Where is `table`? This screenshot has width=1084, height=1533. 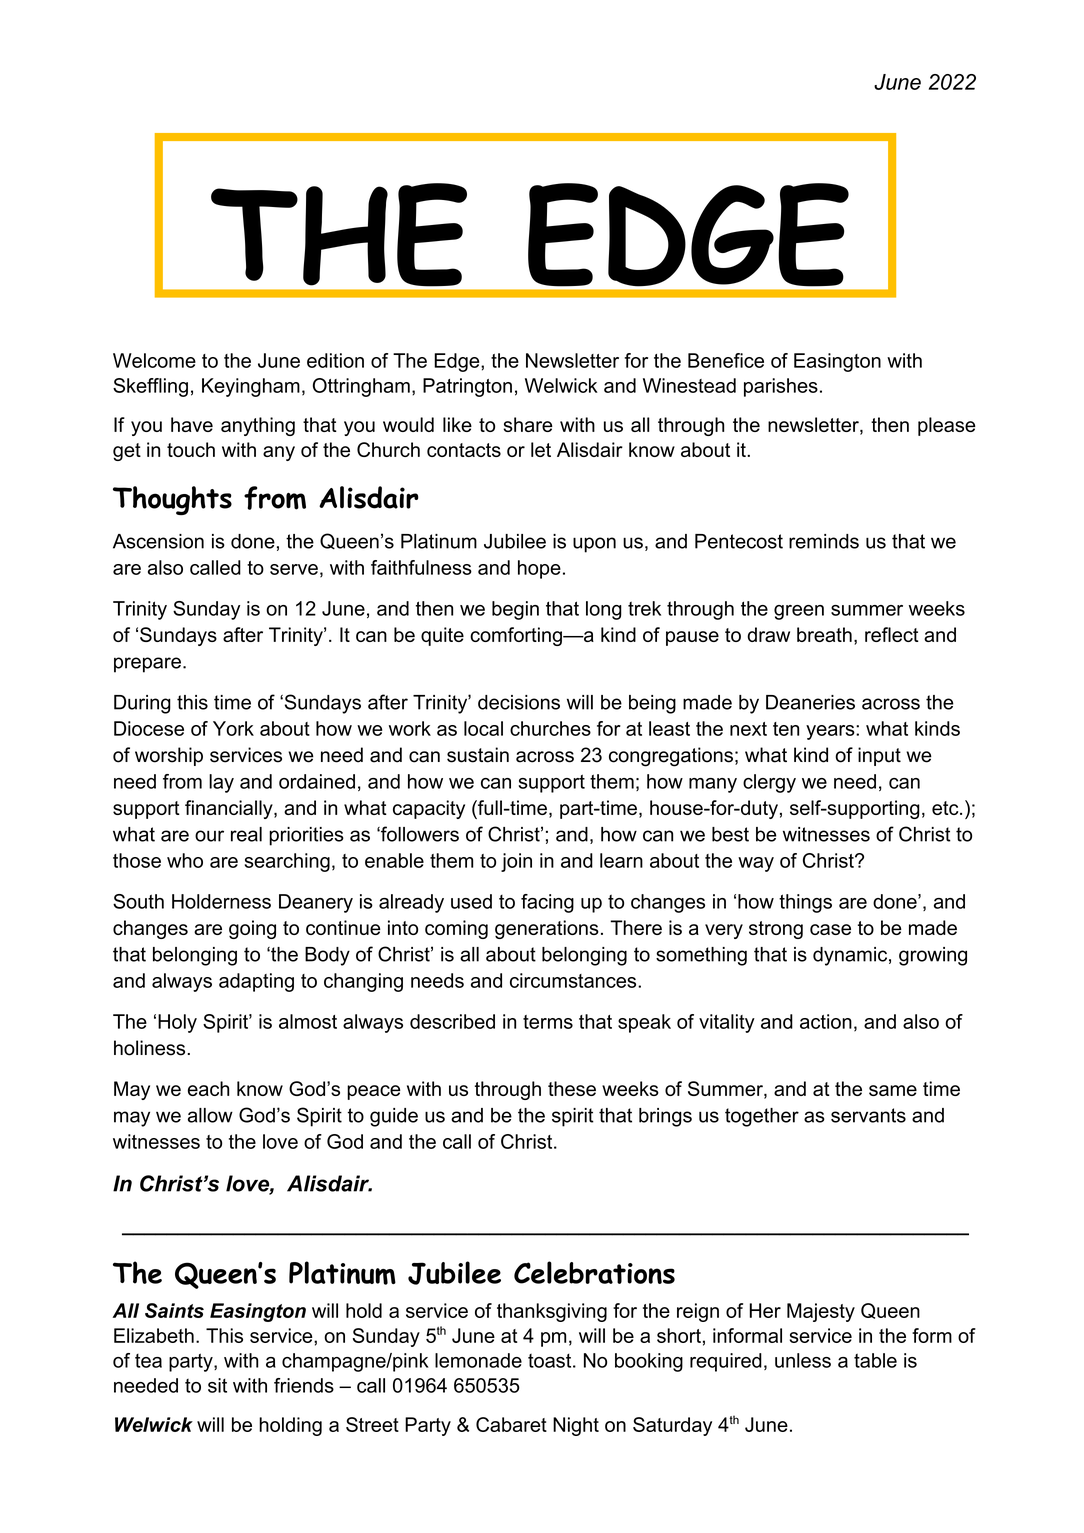 table is located at coordinates (875, 1360).
